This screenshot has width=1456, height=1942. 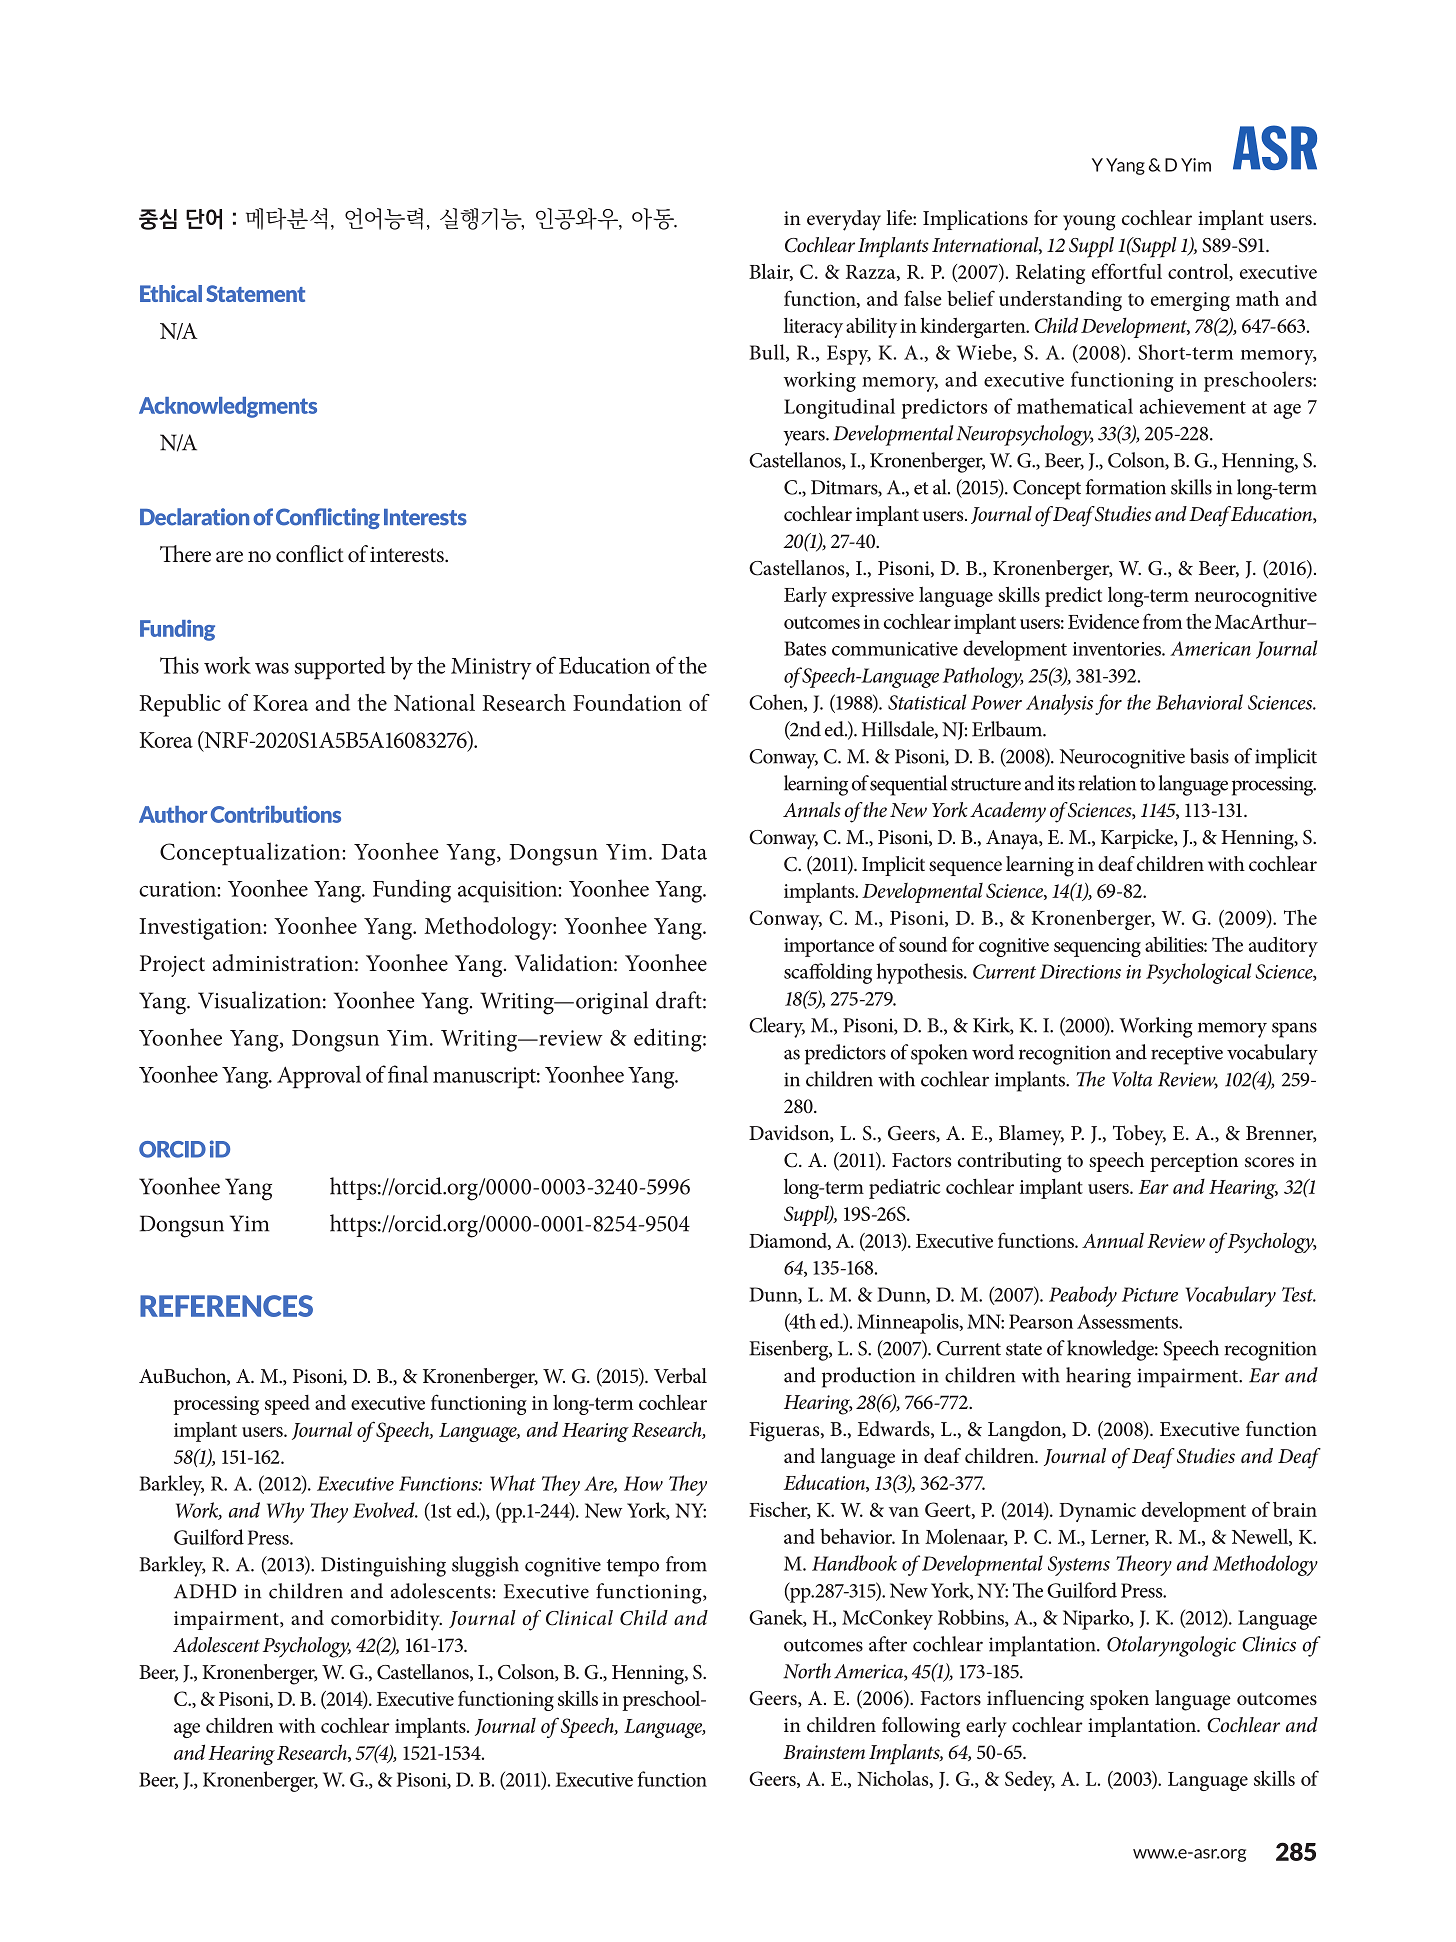 I want to click on Annals, so click(x=812, y=809).
